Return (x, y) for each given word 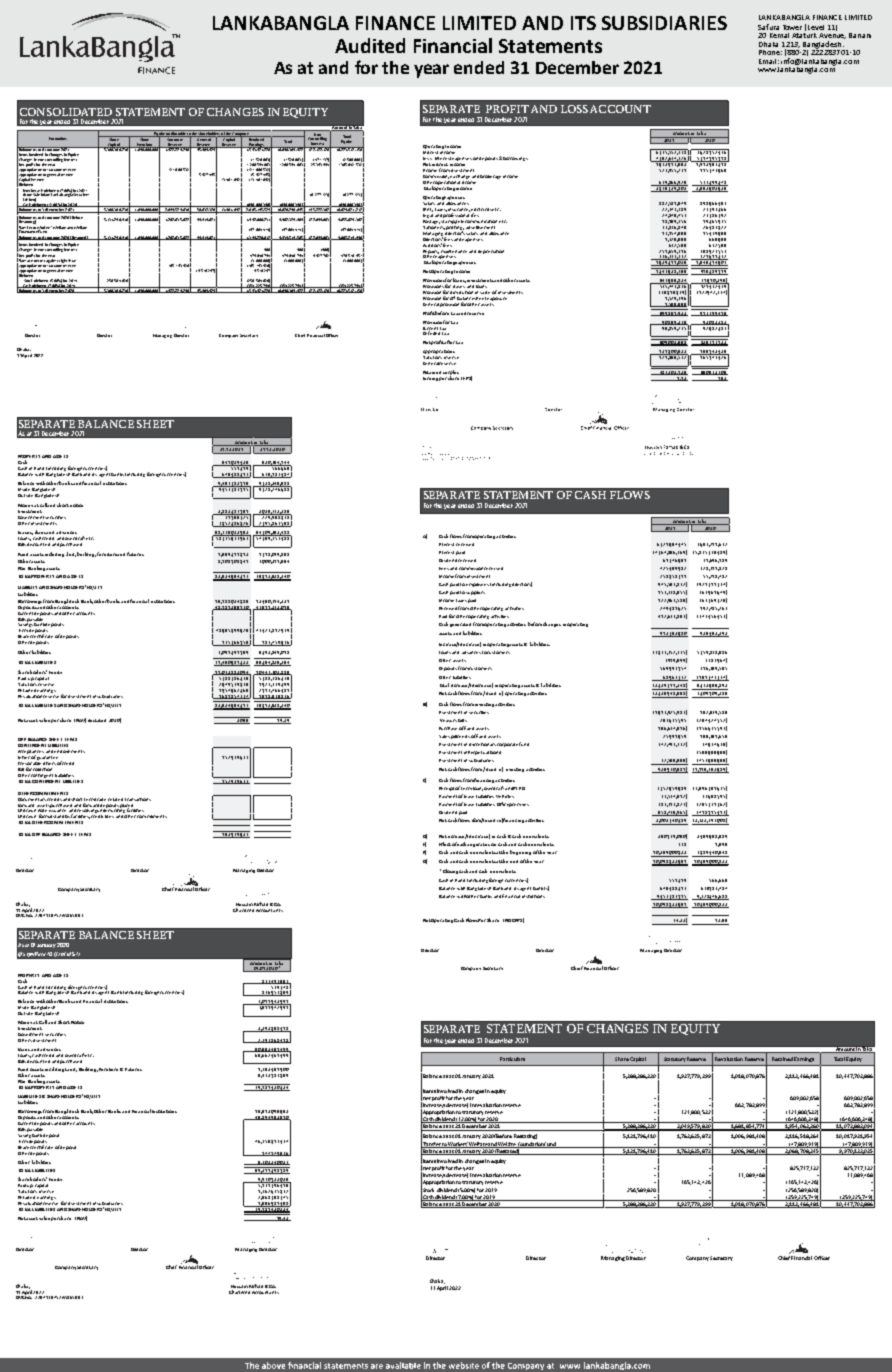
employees (477, 585)
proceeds (460, 737)
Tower (792, 27)
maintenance (454, 251)
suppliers (475, 593)
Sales (444, 736)
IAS (71, 954)
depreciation (491, 252)
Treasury (448, 720)
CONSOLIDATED (66, 112)
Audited (370, 45)
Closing (450, 871)
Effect (445, 844)
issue (72, 260)
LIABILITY (27, 587)
